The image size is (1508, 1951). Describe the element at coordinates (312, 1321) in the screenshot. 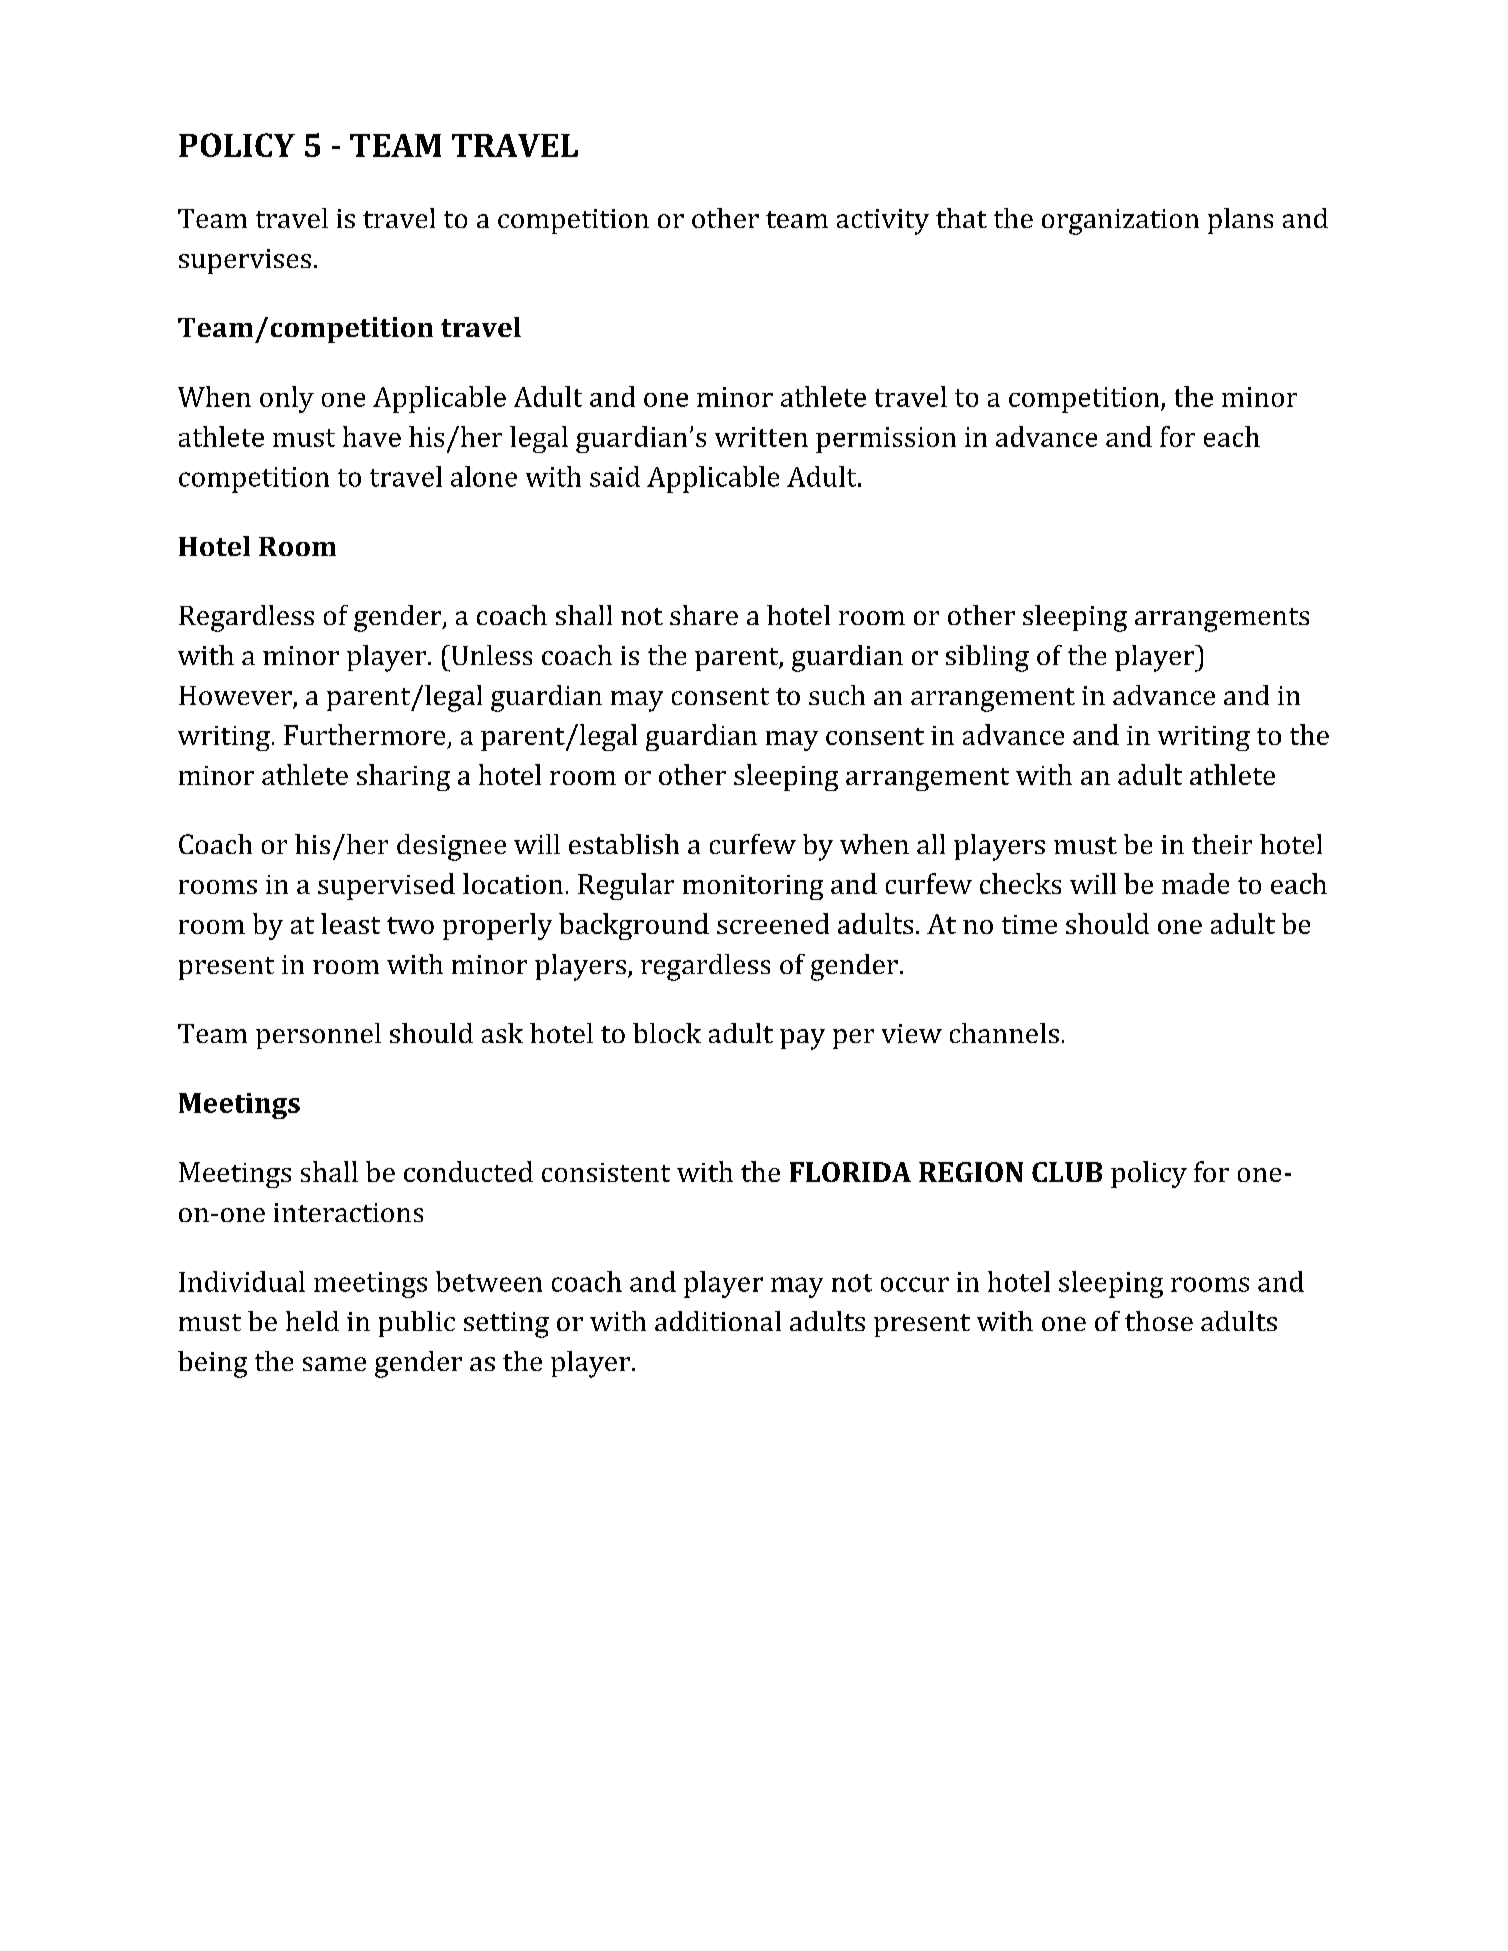

I see `held` at that location.
